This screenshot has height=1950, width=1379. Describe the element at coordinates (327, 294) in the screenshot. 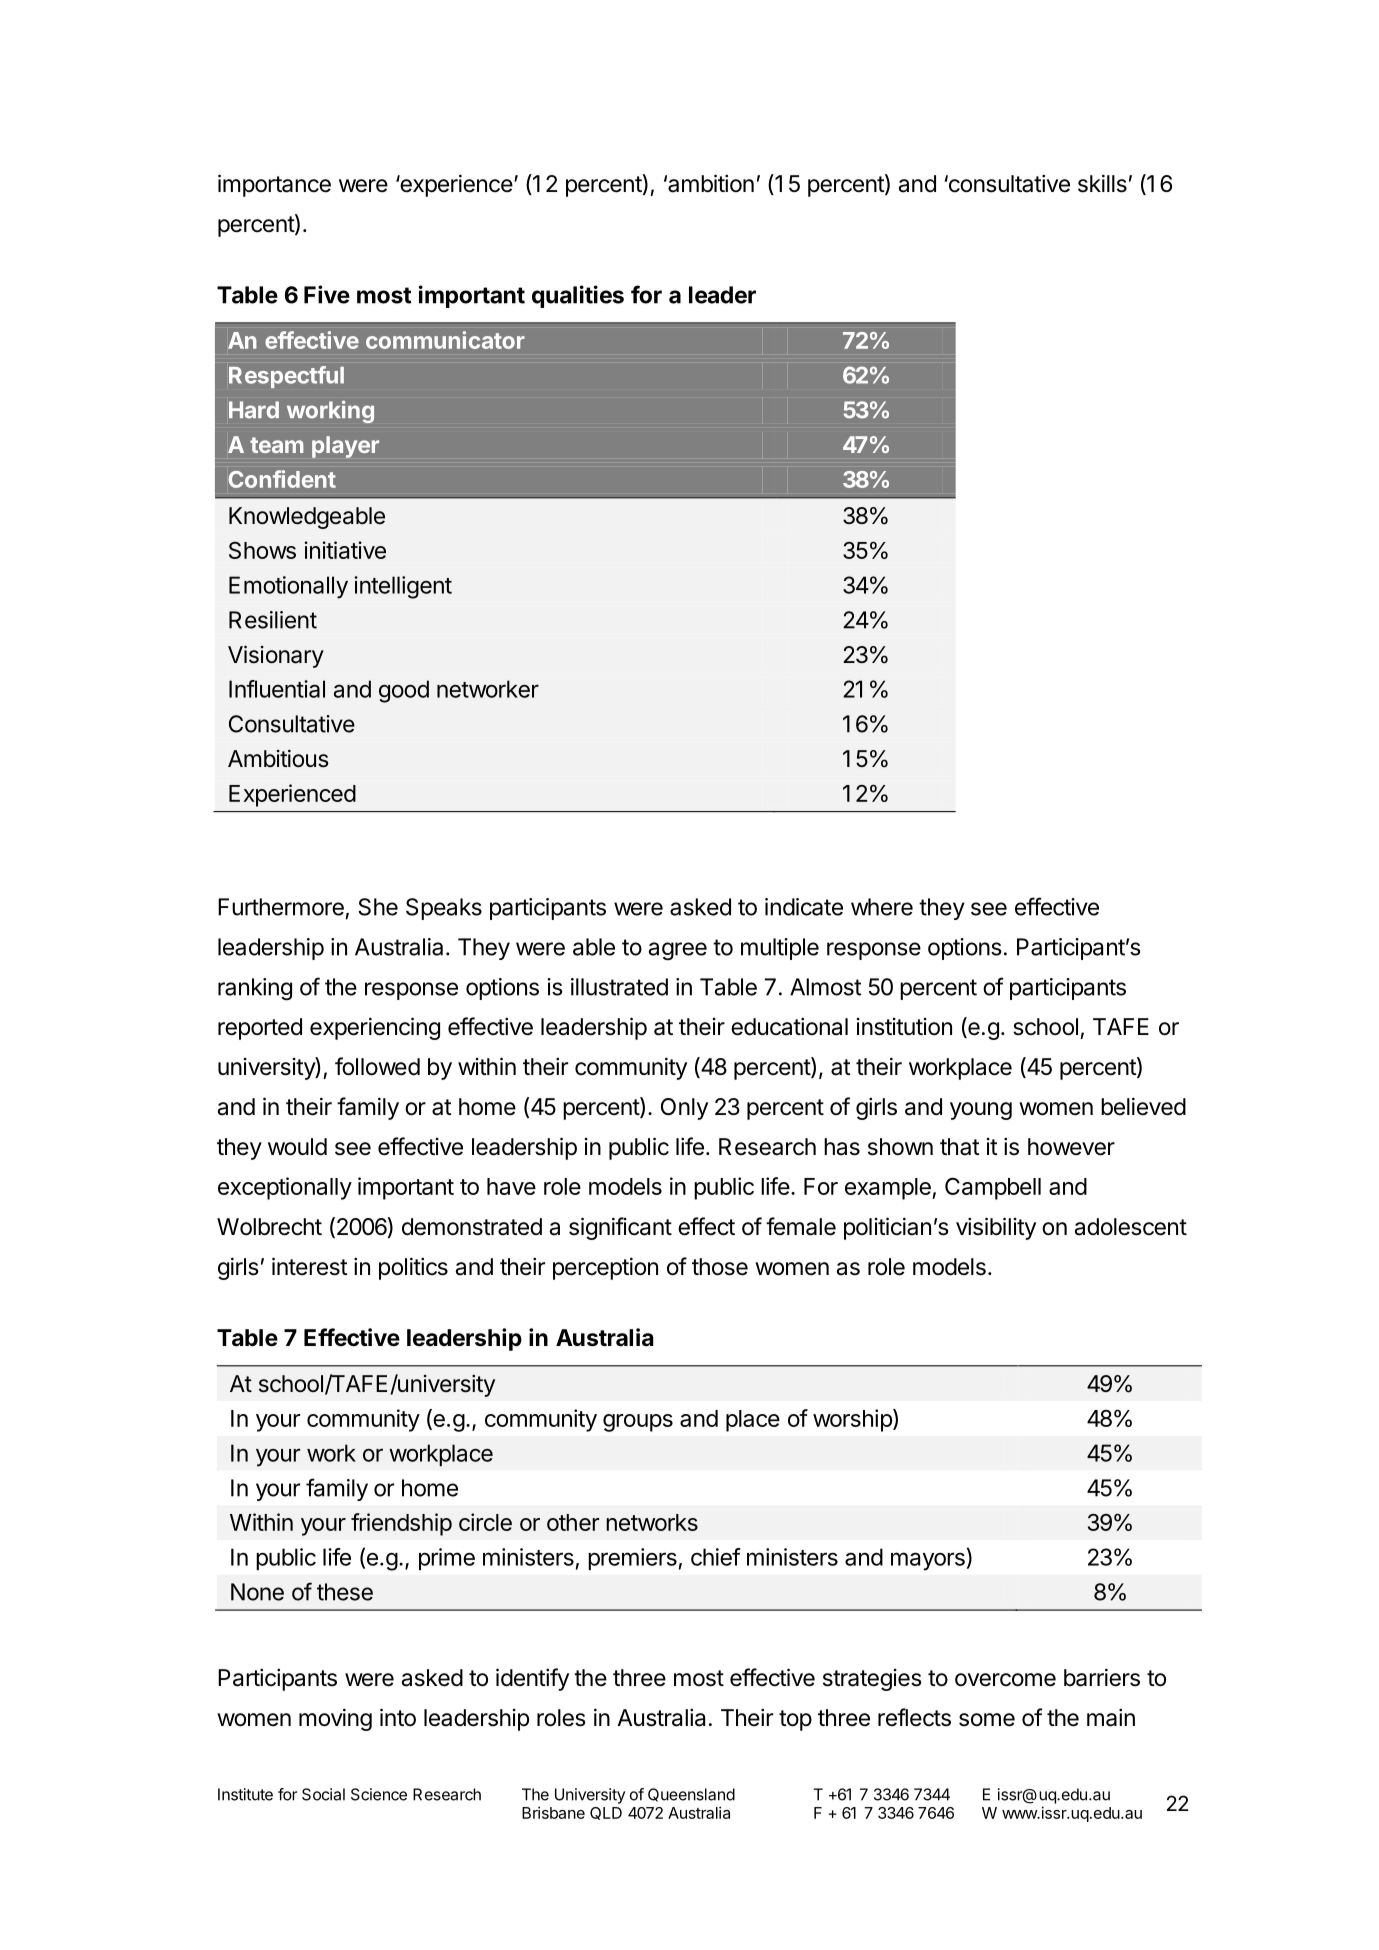

I see `Five` at that location.
